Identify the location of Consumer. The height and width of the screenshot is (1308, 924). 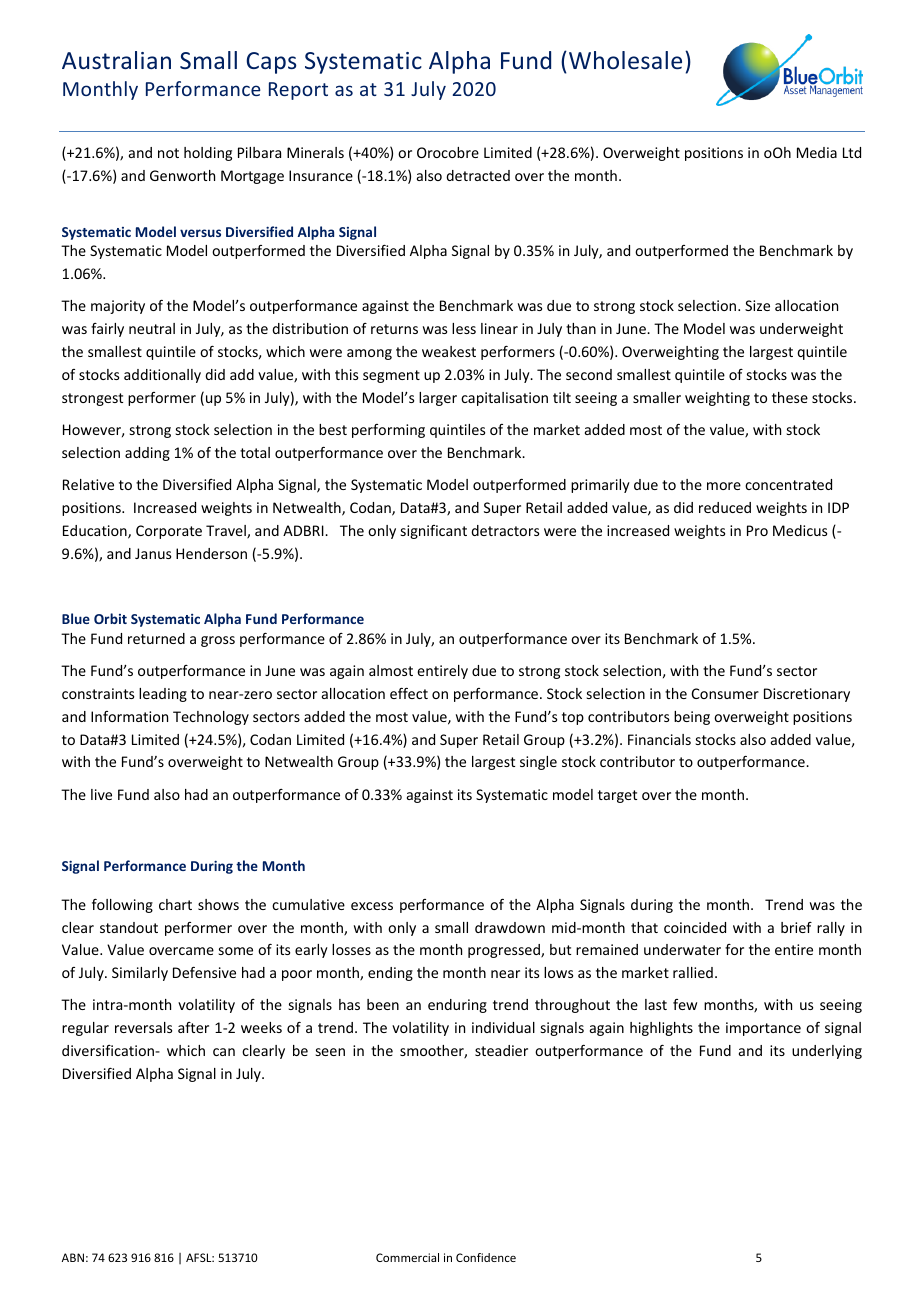
(725, 693).
